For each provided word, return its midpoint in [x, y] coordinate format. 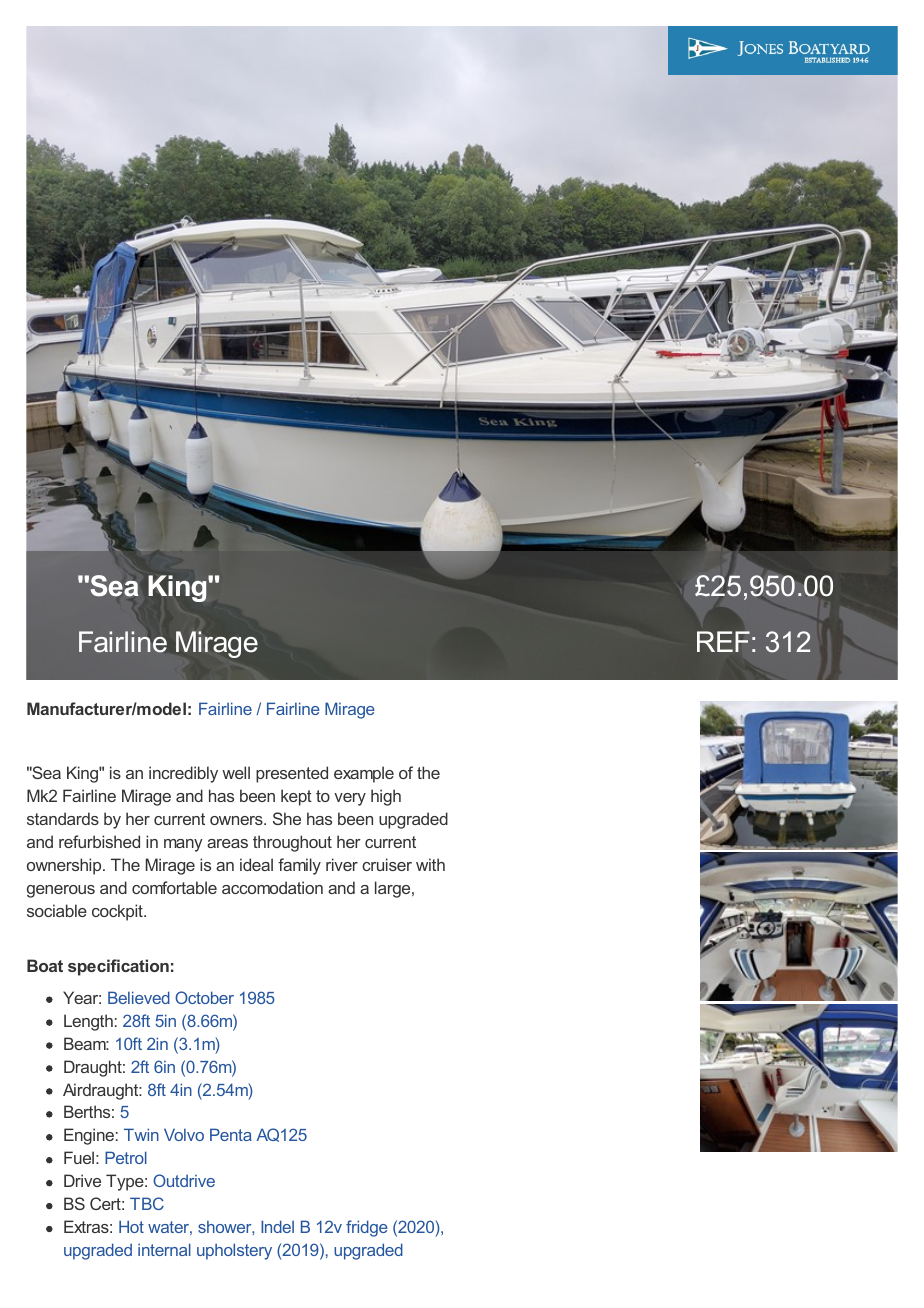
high [386, 797]
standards [63, 818]
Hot [131, 1226]
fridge [367, 1228]
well [236, 772]
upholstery [234, 1251]
